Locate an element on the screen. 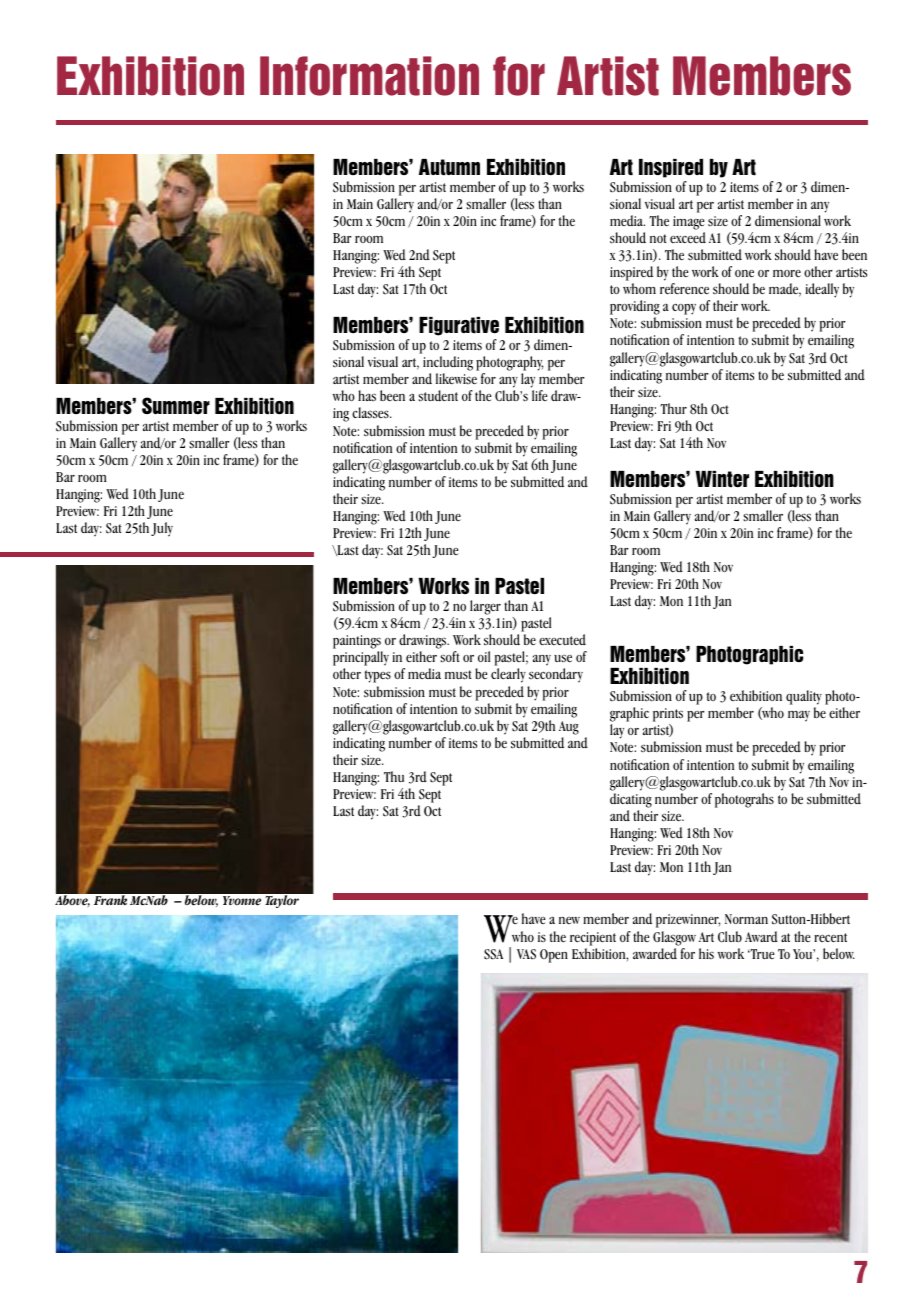  Information is located at coordinates (369, 76).
